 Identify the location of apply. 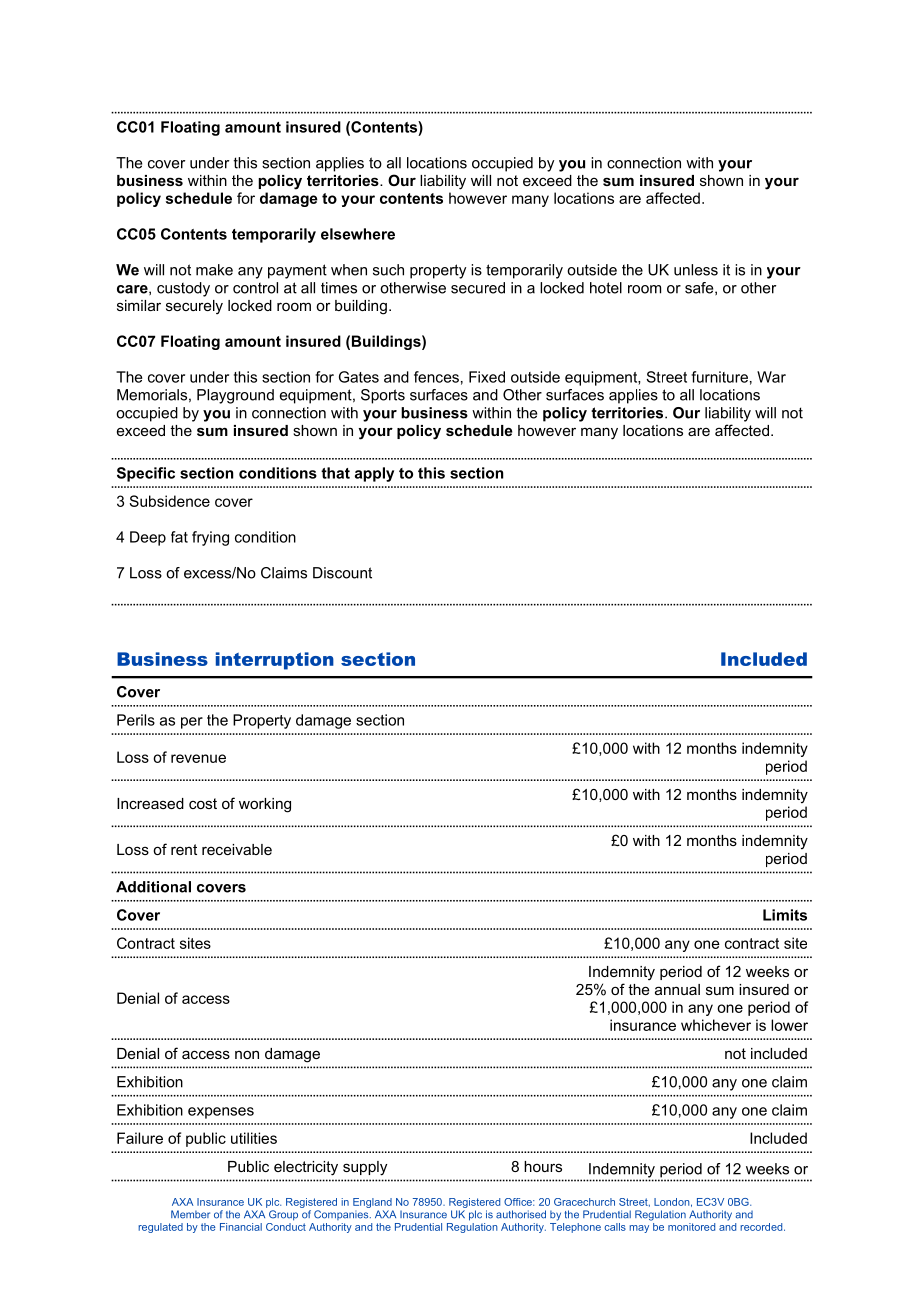
(374, 474).
